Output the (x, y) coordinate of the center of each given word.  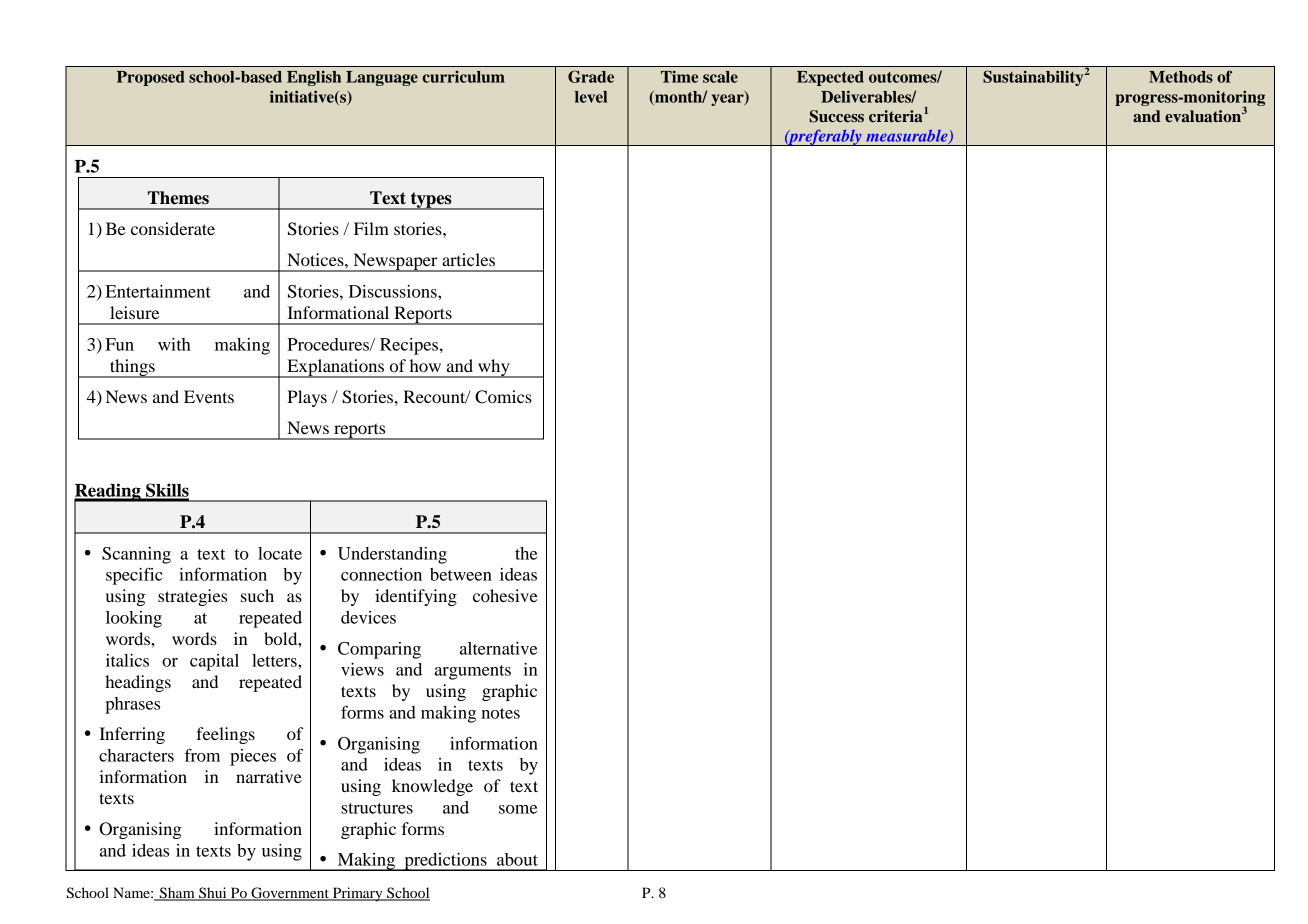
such (257, 595)
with (174, 344)
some (518, 809)
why (494, 368)
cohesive (505, 595)
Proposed (151, 78)
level (591, 97)
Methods (1181, 77)
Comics (503, 397)
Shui (213, 894)
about (517, 859)
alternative (498, 648)
